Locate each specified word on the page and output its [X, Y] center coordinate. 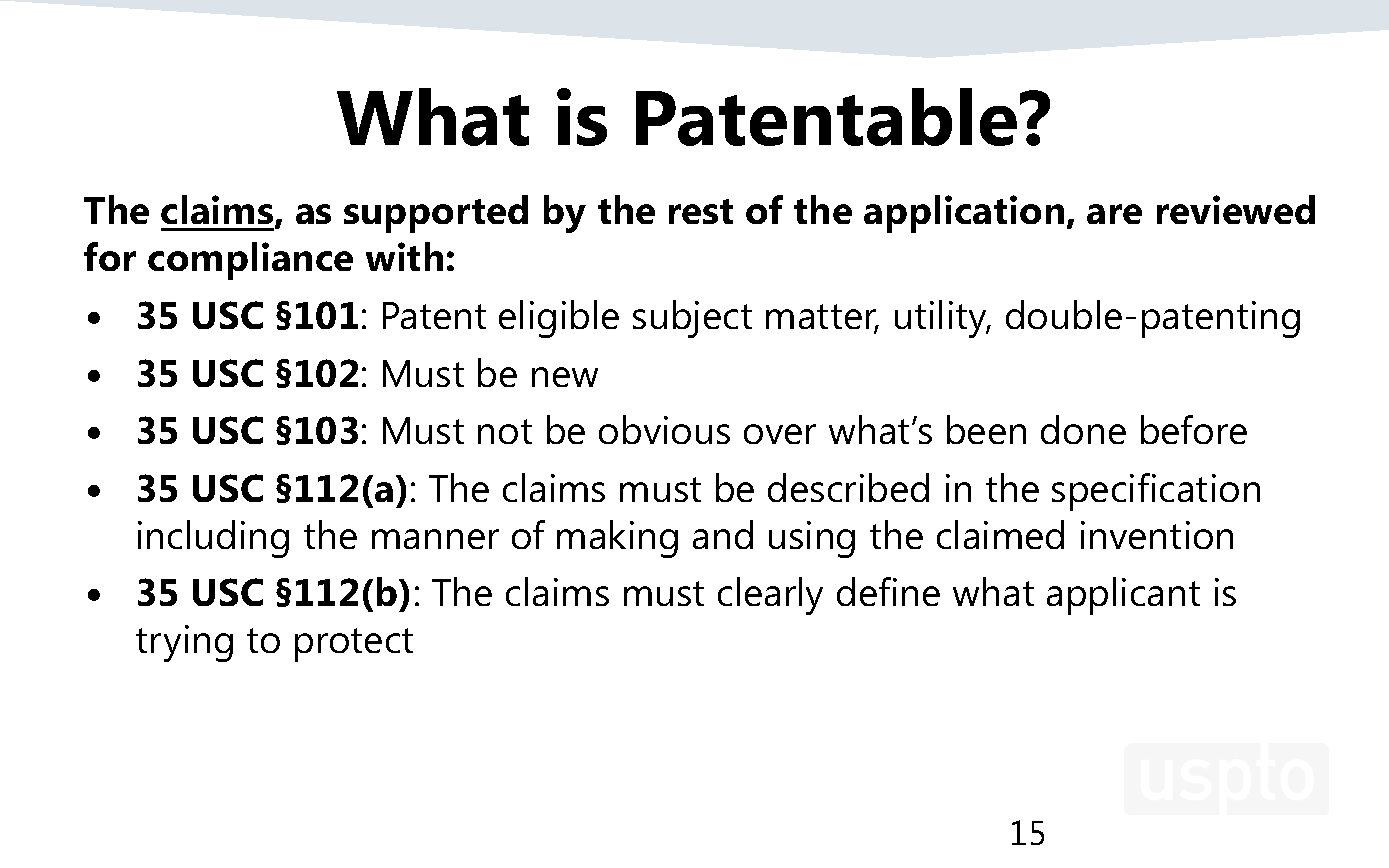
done [1083, 429]
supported [436, 214]
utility [942, 319]
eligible [559, 319]
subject [692, 319]
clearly [770, 596]
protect [354, 645]
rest [701, 211]
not [505, 431]
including [213, 539]
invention [1157, 535]
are [1114, 214]
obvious [664, 429]
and [723, 534]
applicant [1123, 596]
